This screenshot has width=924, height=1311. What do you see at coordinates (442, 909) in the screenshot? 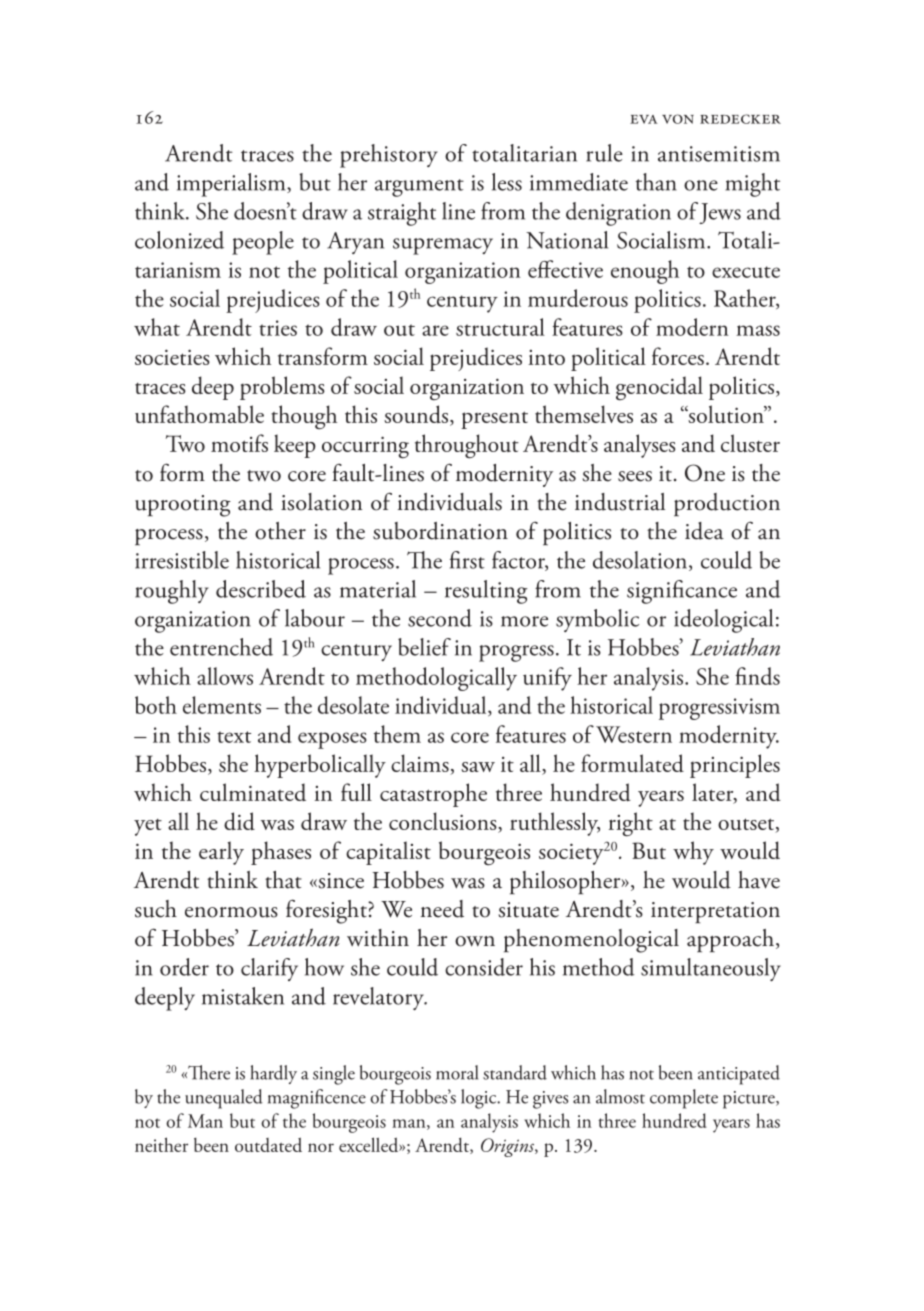
I see `need` at bounding box center [442, 909].
